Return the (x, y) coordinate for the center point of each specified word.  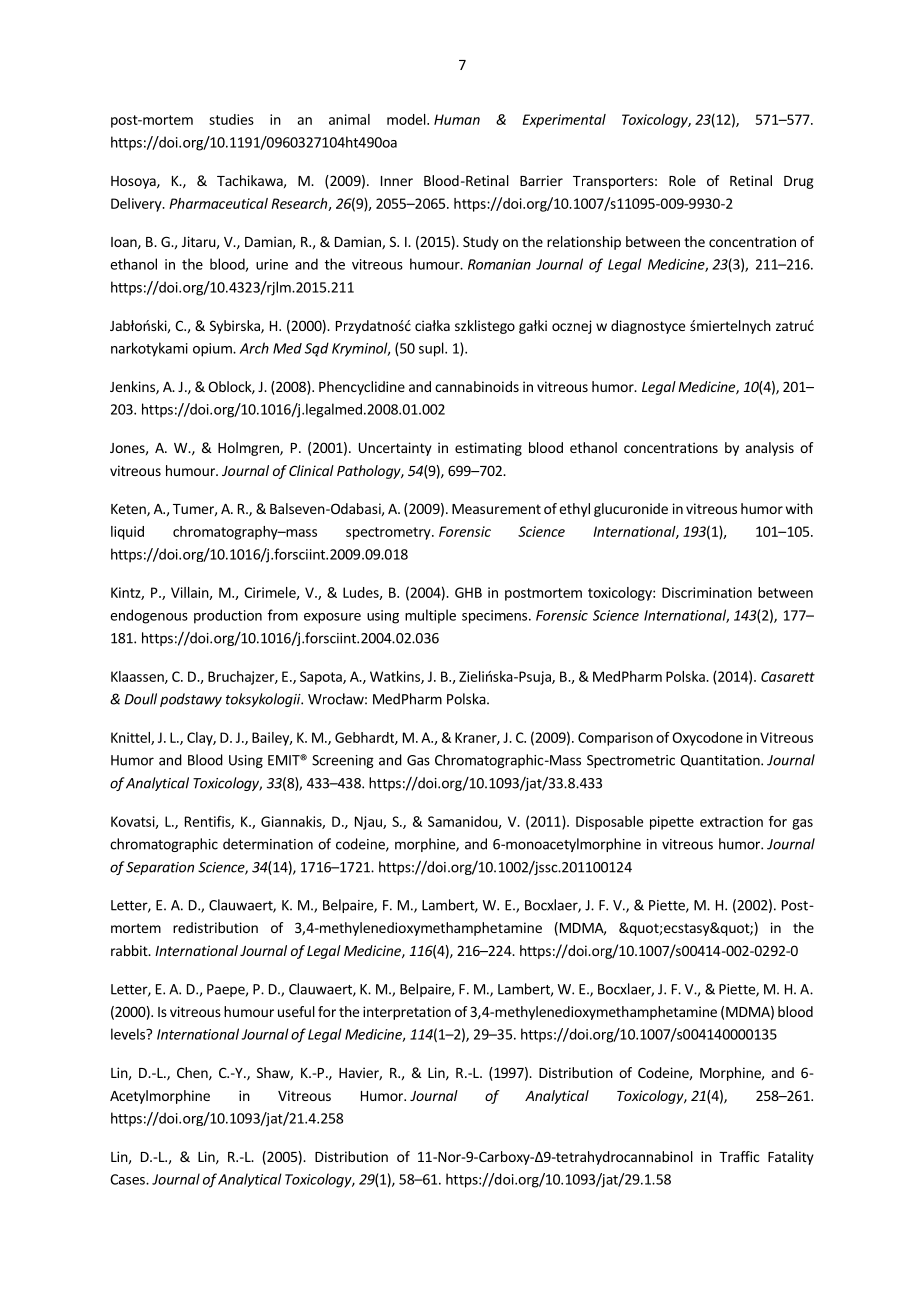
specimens (494, 617)
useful (296, 1011)
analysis (770, 449)
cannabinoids (477, 386)
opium (213, 350)
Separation (160, 868)
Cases (128, 1179)
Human (457, 119)
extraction (731, 821)
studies (231, 119)
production (228, 616)
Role (682, 180)
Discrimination (707, 592)
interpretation (407, 1013)
